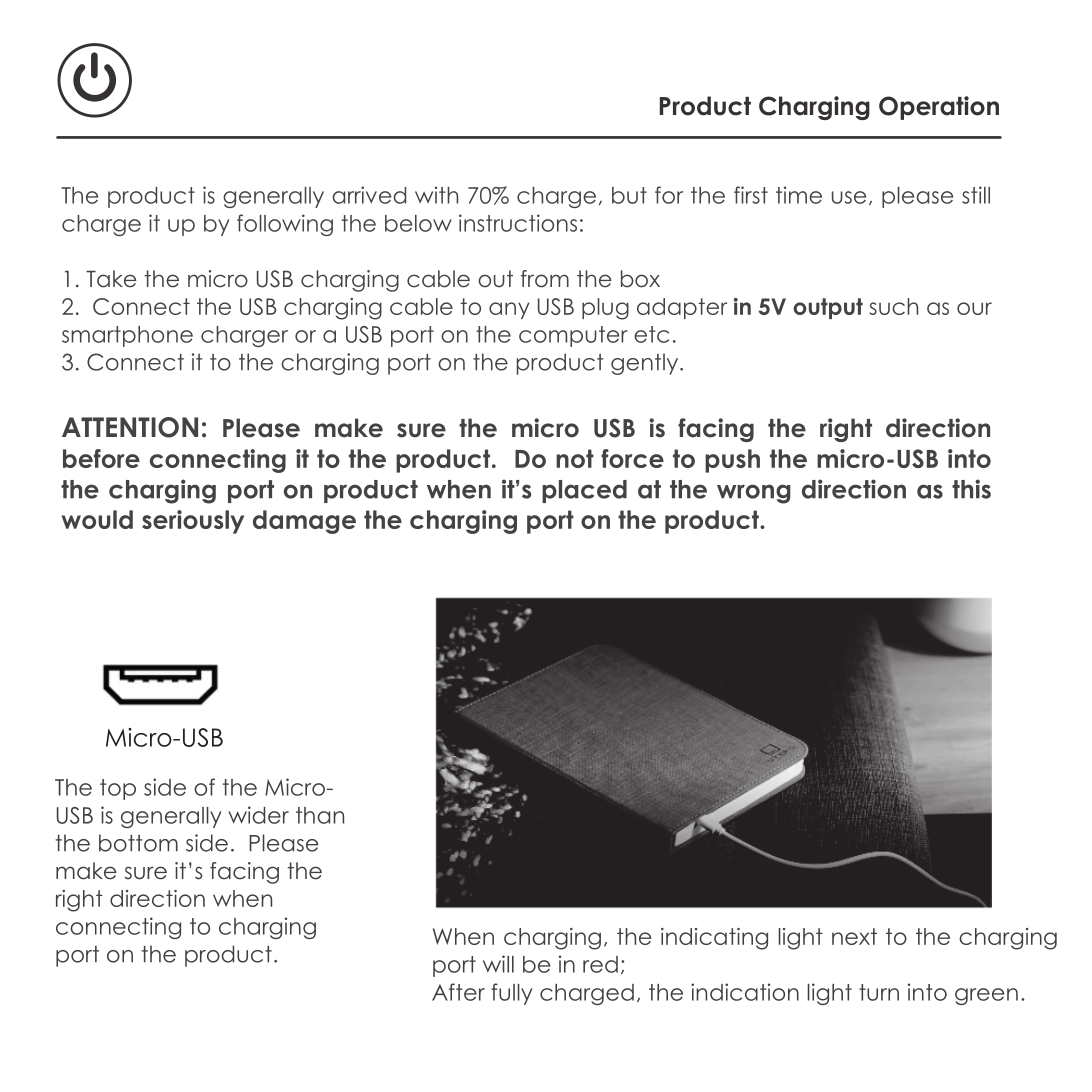  Describe the element at coordinates (879, 992) in the page. I see `turn` at that location.
